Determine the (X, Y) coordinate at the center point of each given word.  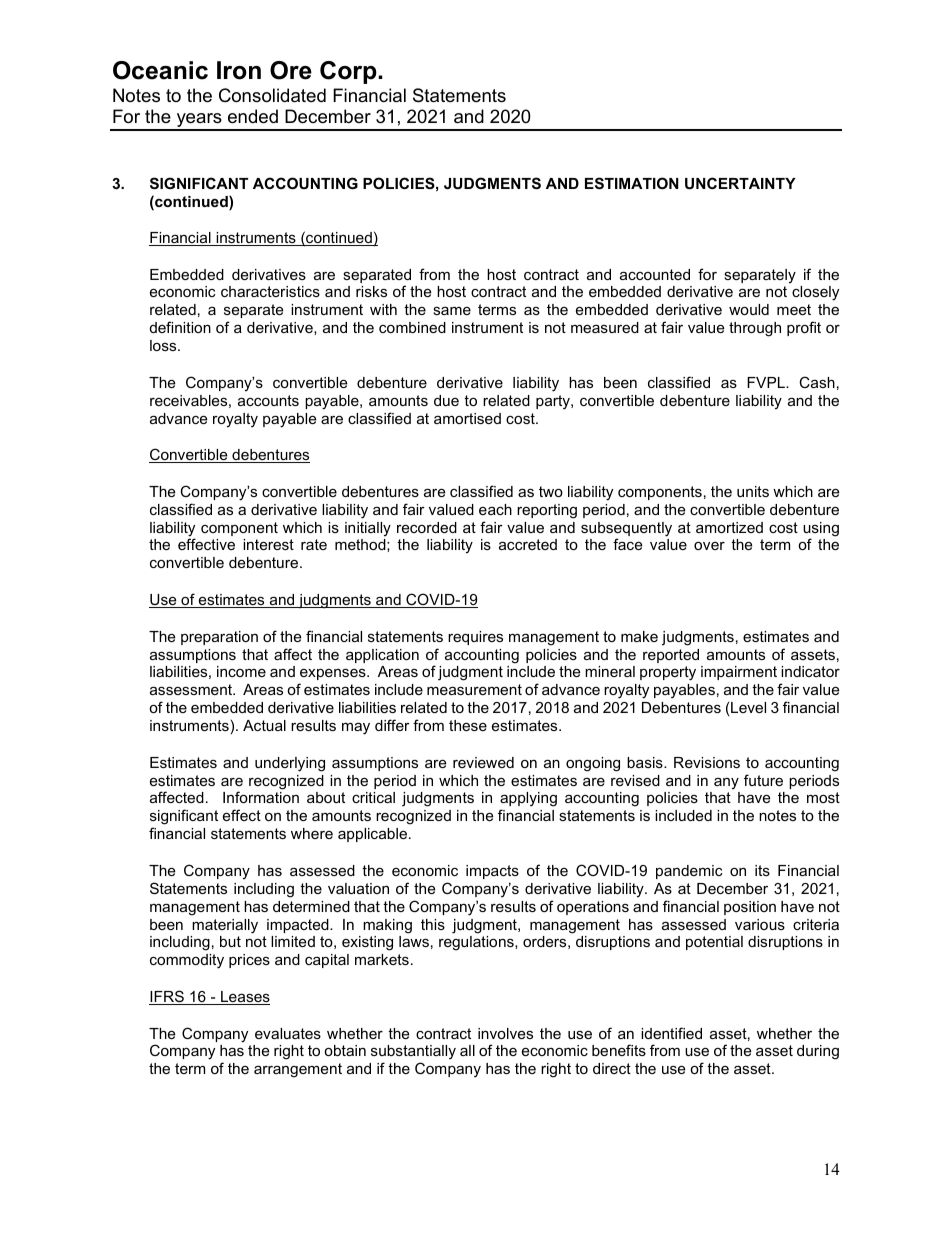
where (312, 833)
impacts (492, 872)
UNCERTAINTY (740, 183)
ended (253, 116)
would (749, 309)
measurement (474, 689)
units (753, 491)
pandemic (689, 872)
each (495, 509)
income (241, 671)
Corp (349, 72)
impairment (739, 673)
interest (268, 544)
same (452, 310)
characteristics (270, 291)
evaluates (288, 1033)
